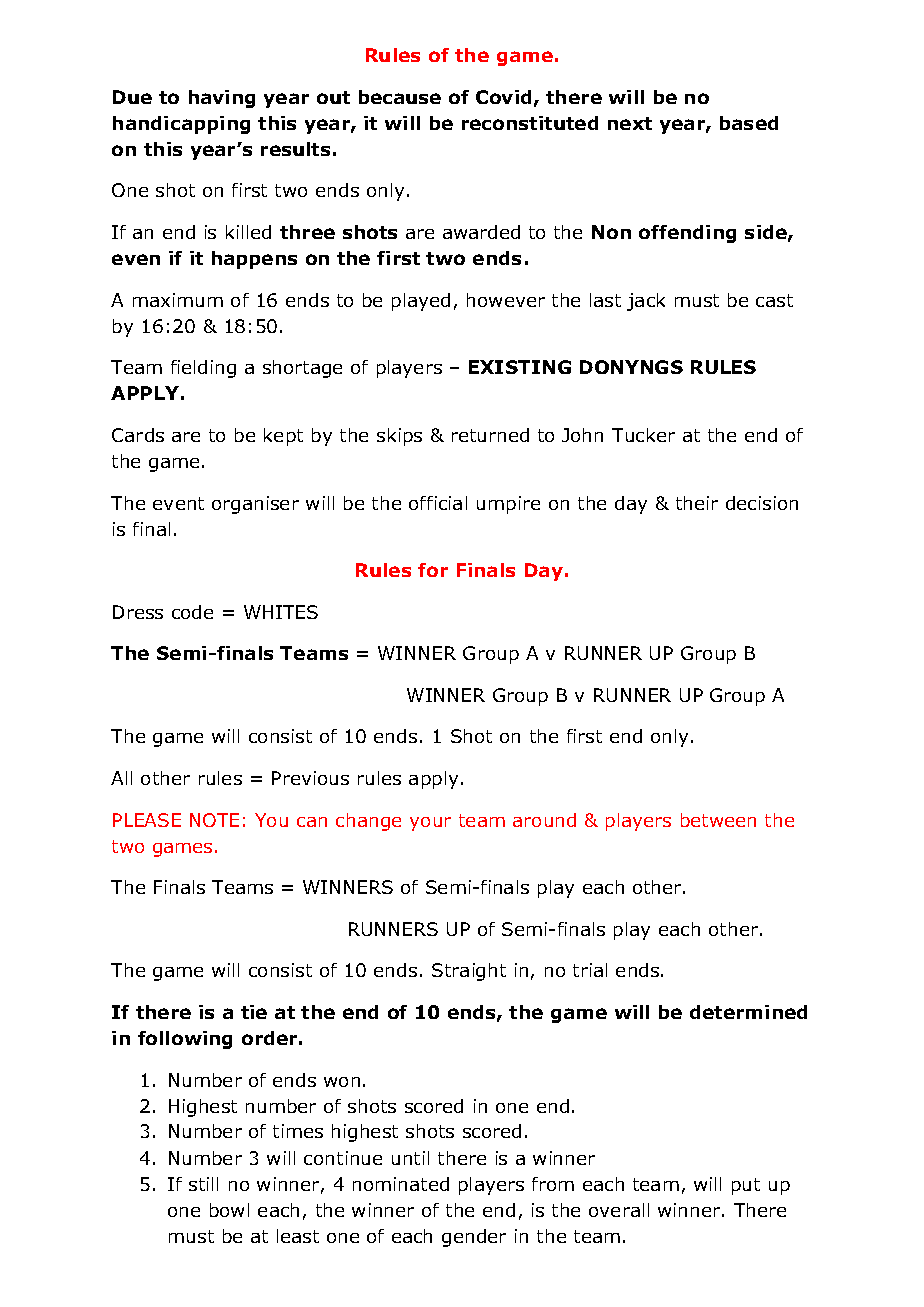 The image size is (924, 1307). Describe the element at coordinates (400, 97) in the page. I see `because` at that location.
